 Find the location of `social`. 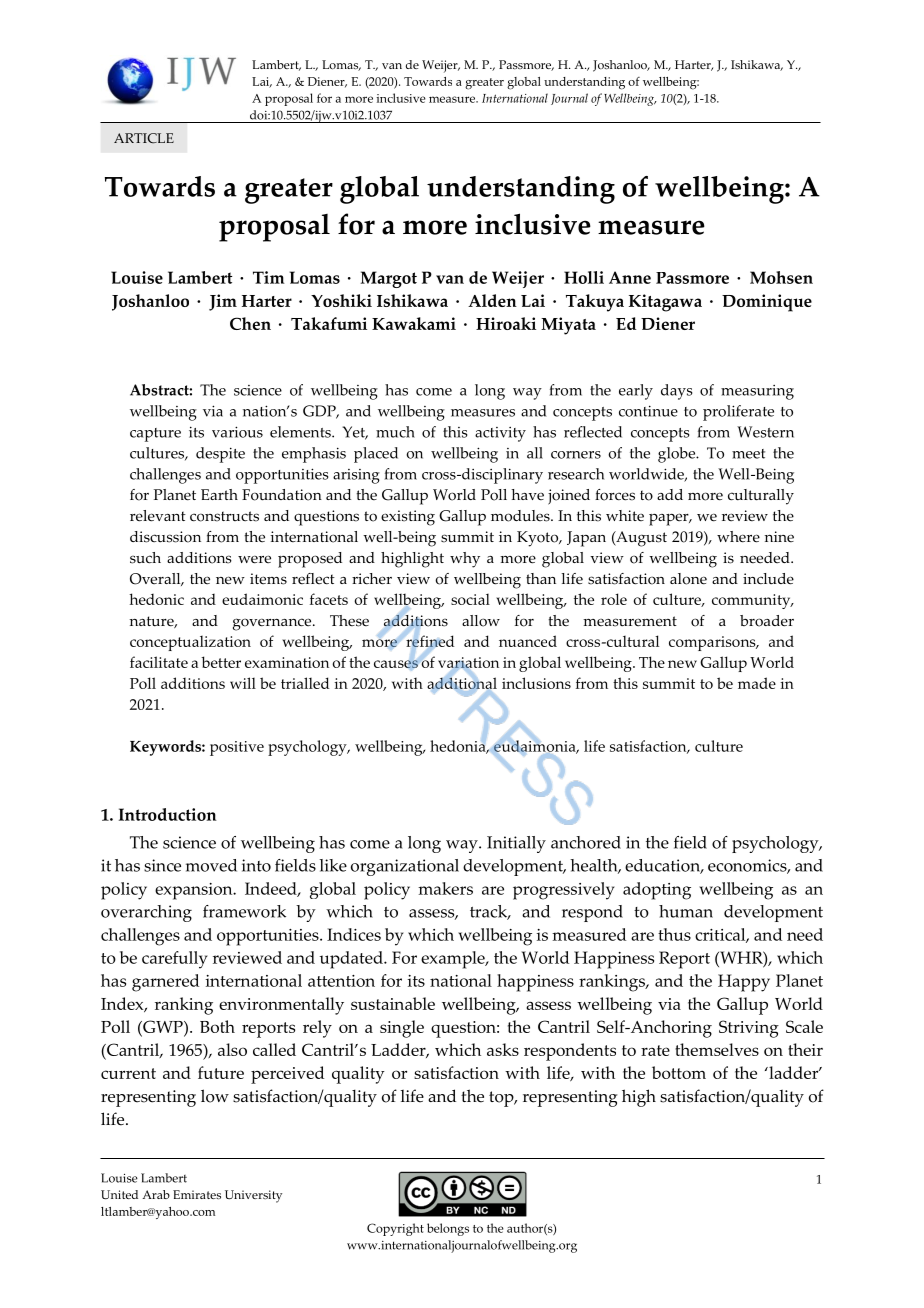

social is located at coordinates (470, 599).
